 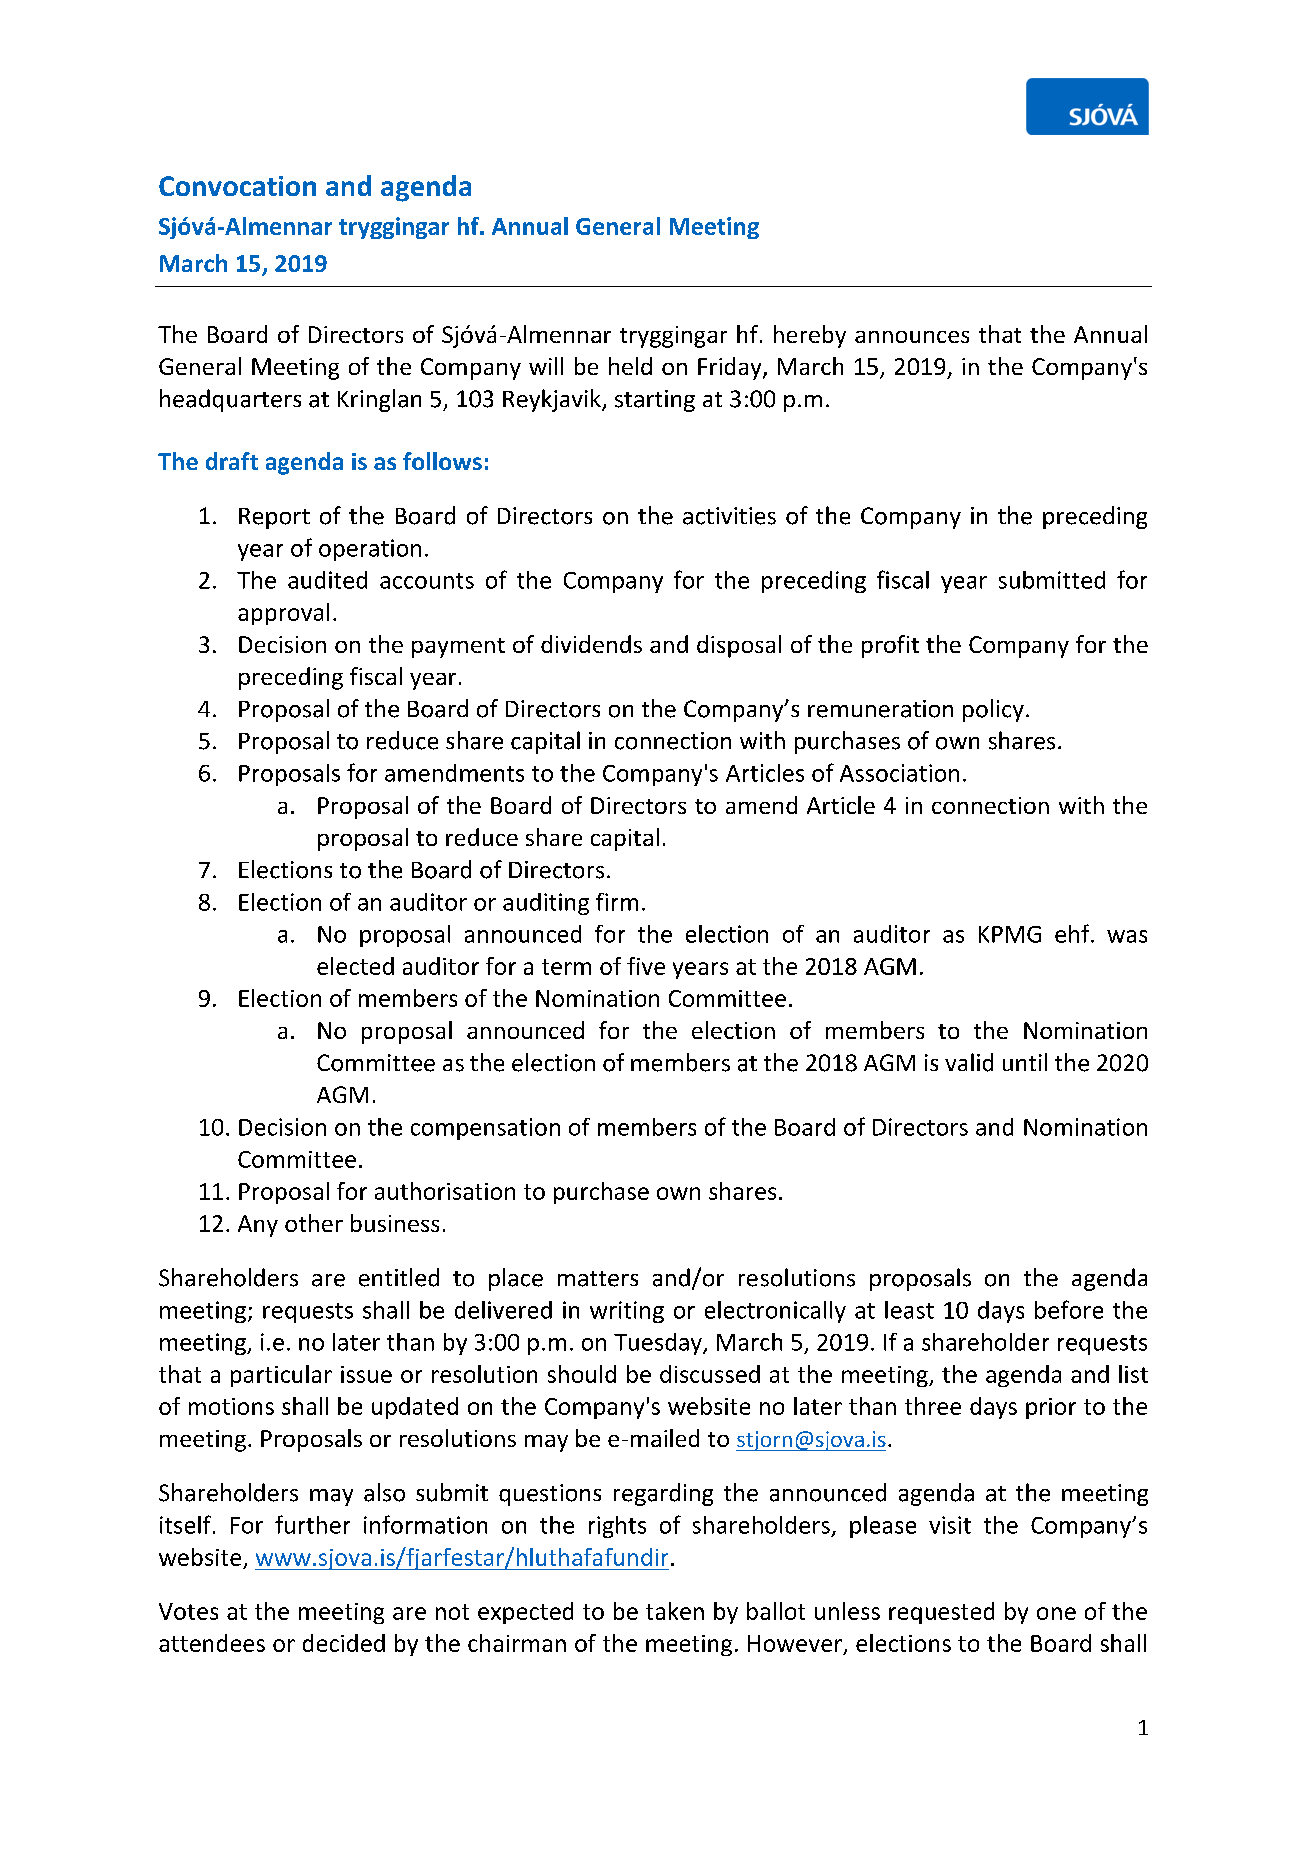 I want to click on one, so click(x=1056, y=1613).
